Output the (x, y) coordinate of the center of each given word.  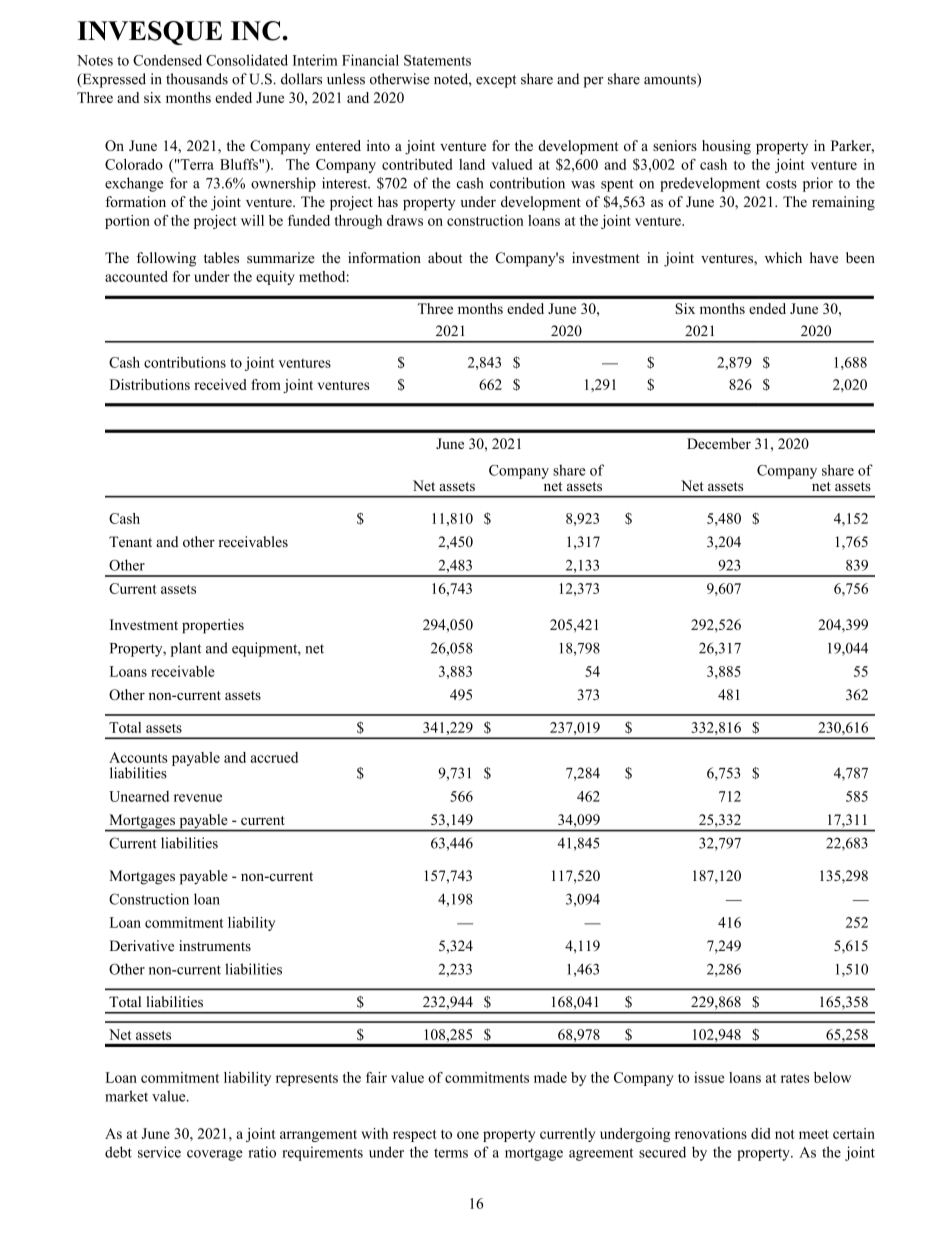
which (783, 257)
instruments (215, 945)
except (496, 81)
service (159, 1152)
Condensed (167, 60)
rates (795, 1078)
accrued (274, 757)
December (719, 443)
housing (726, 147)
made (550, 1077)
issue (709, 1077)
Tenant (130, 541)
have (824, 257)
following (166, 259)
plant (185, 649)
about (445, 258)
